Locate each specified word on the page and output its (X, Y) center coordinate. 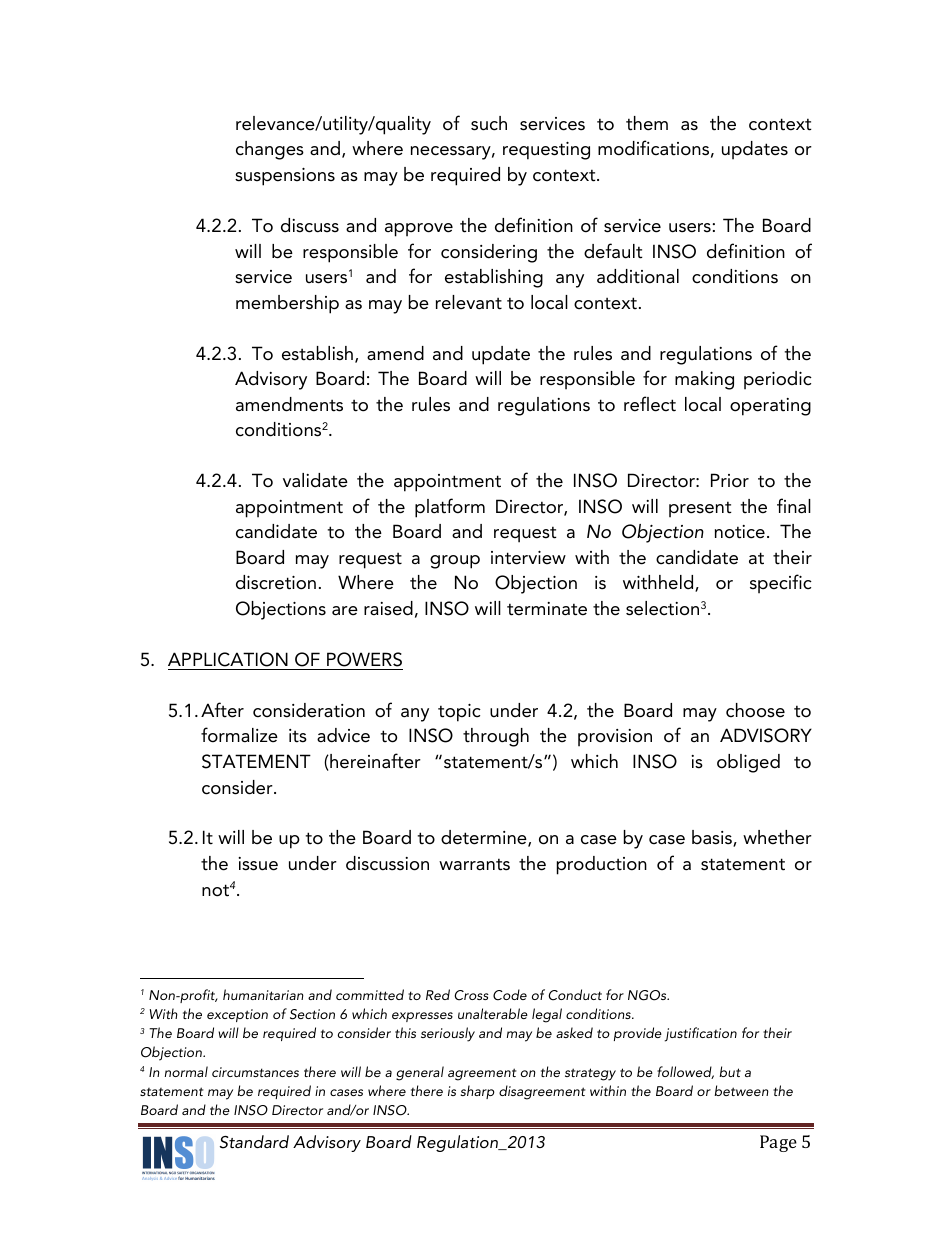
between (741, 1090)
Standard (254, 1142)
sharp (478, 1092)
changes (270, 150)
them (647, 123)
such (489, 123)
